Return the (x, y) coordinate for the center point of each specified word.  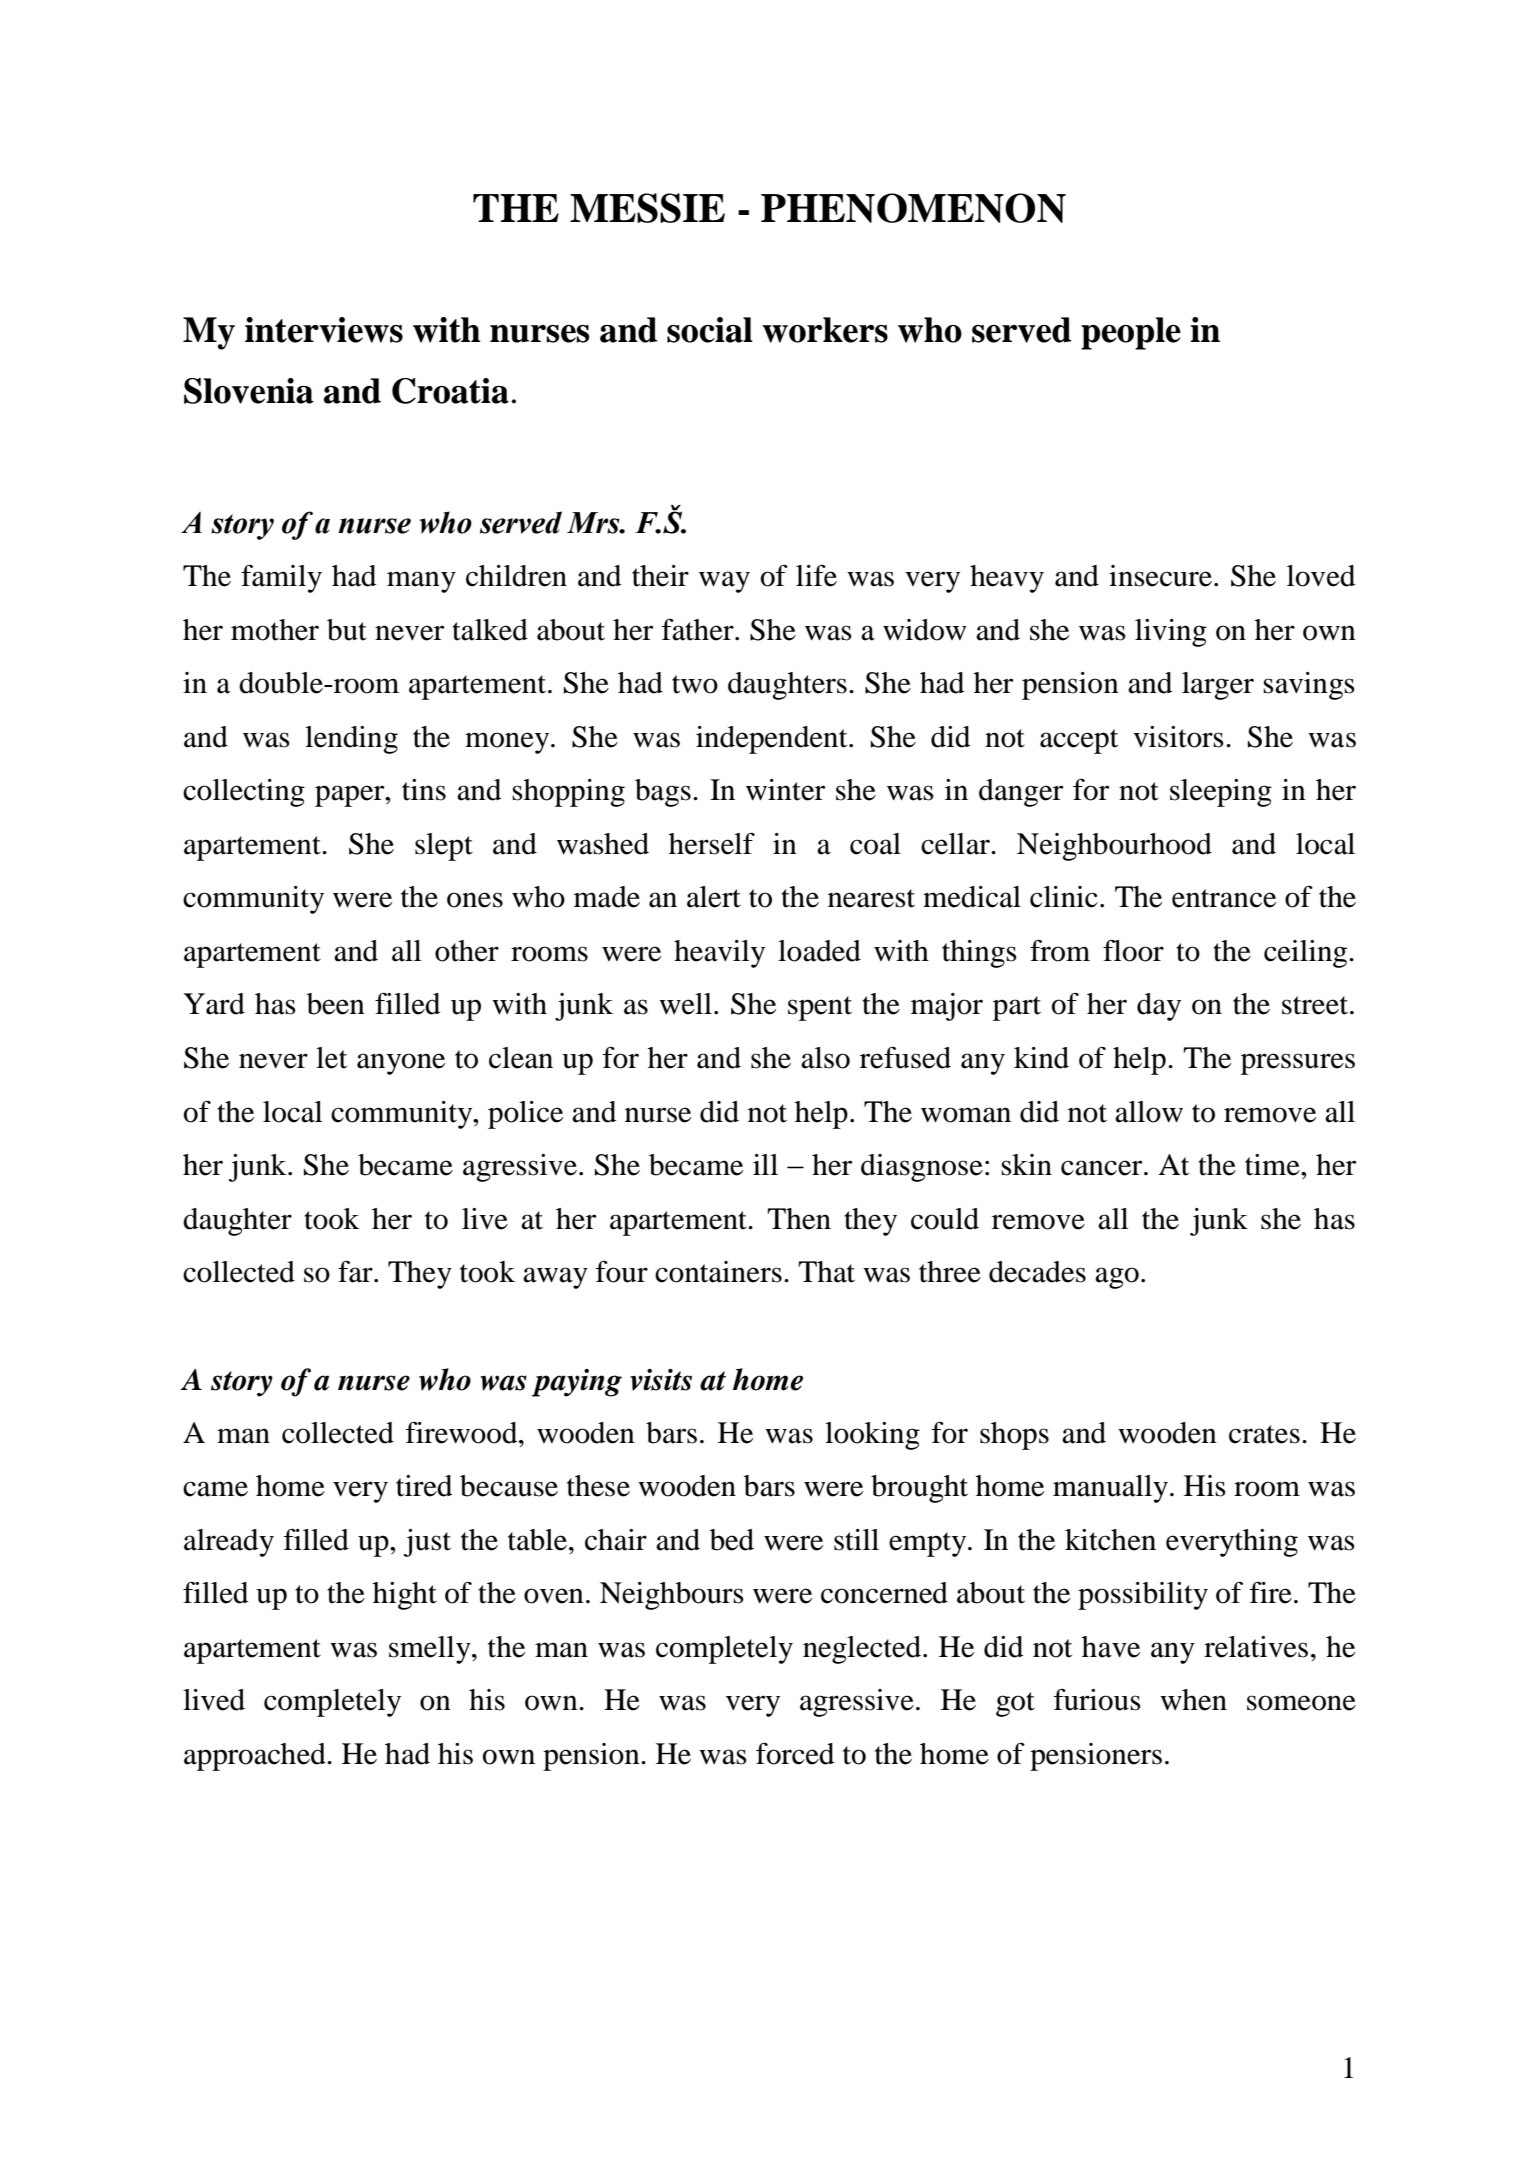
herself (712, 843)
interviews (324, 330)
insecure (1160, 576)
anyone (401, 1064)
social (710, 330)
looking (872, 1436)
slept (444, 847)
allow (1149, 1112)
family (281, 578)
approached (256, 1757)
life (816, 576)
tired (424, 1486)
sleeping (1221, 793)
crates (1264, 1434)
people (1131, 333)
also (825, 1058)
